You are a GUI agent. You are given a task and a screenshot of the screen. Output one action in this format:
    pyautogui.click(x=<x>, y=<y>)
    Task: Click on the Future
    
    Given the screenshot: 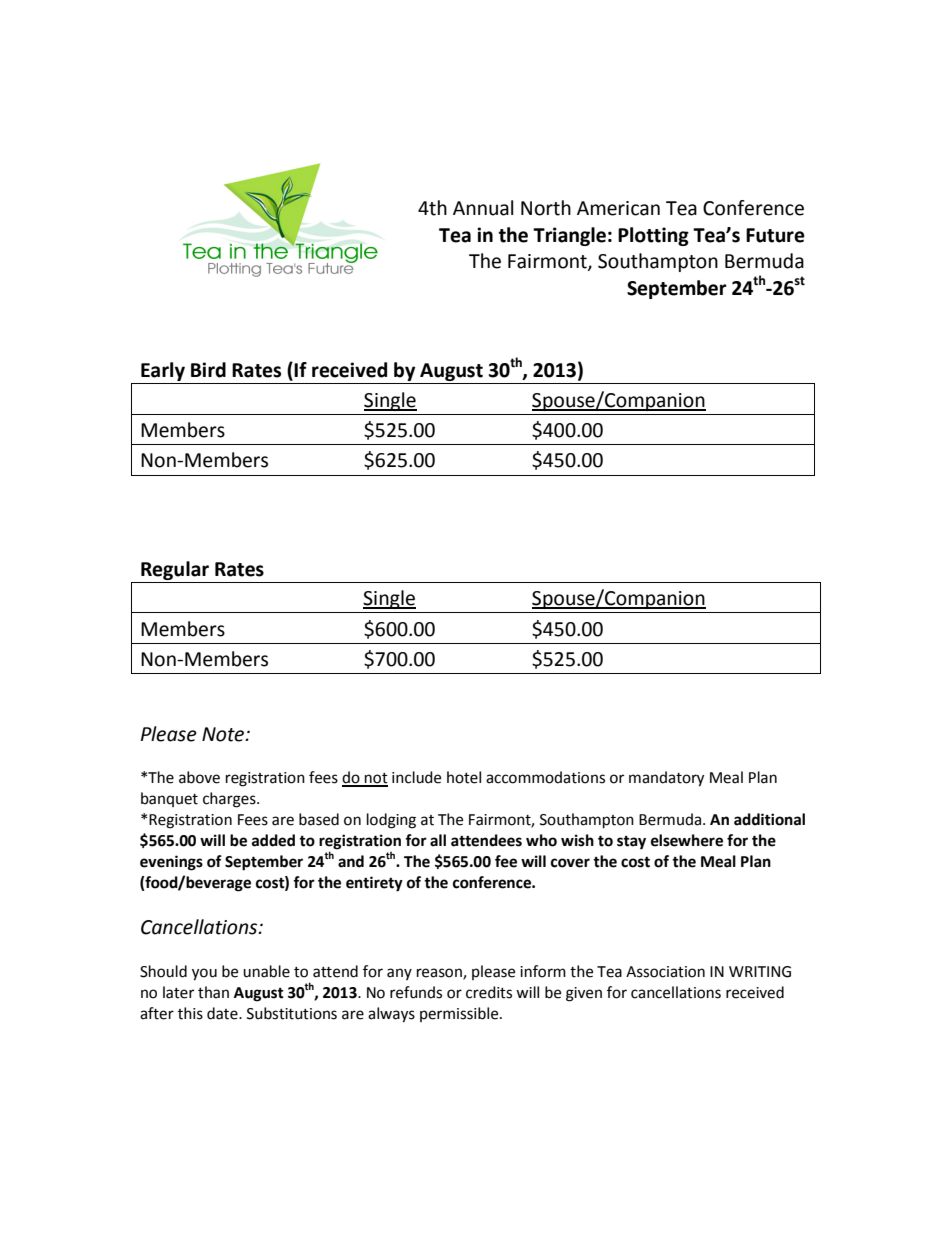 What is the action you would take?
    pyautogui.click(x=775, y=235)
